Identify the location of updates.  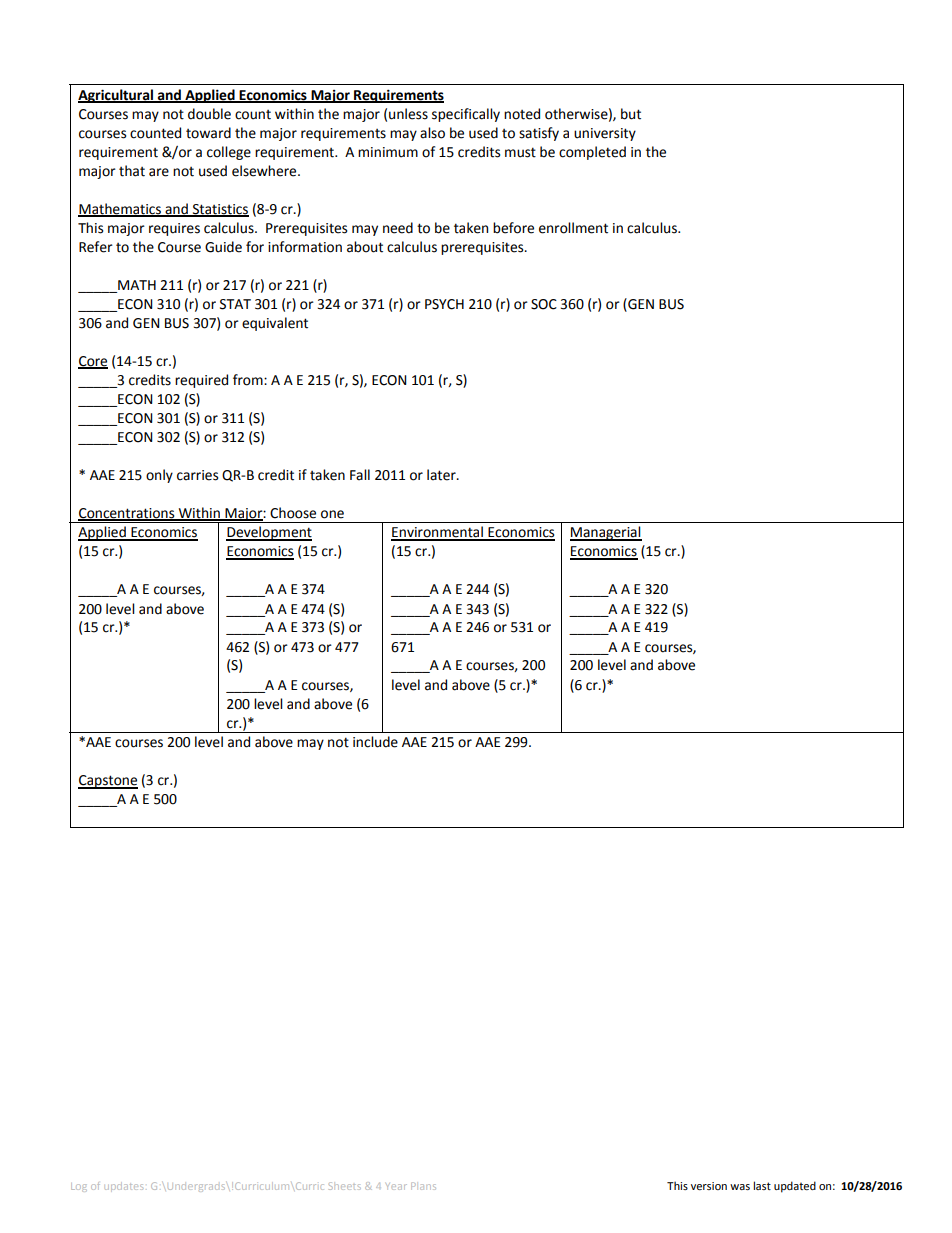
(124, 1187).
